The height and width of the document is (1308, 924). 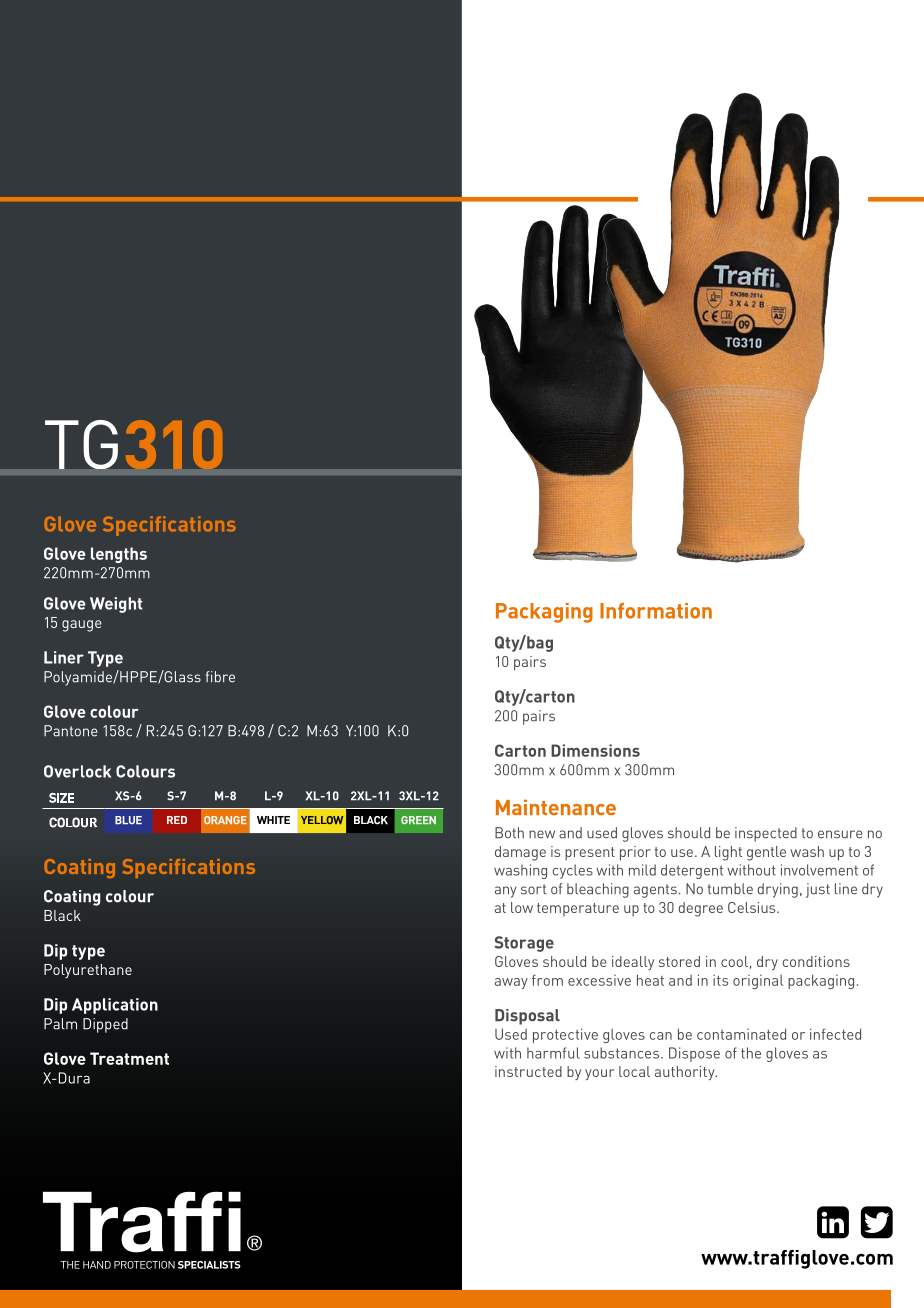 I want to click on Treatment, so click(x=129, y=1058).
